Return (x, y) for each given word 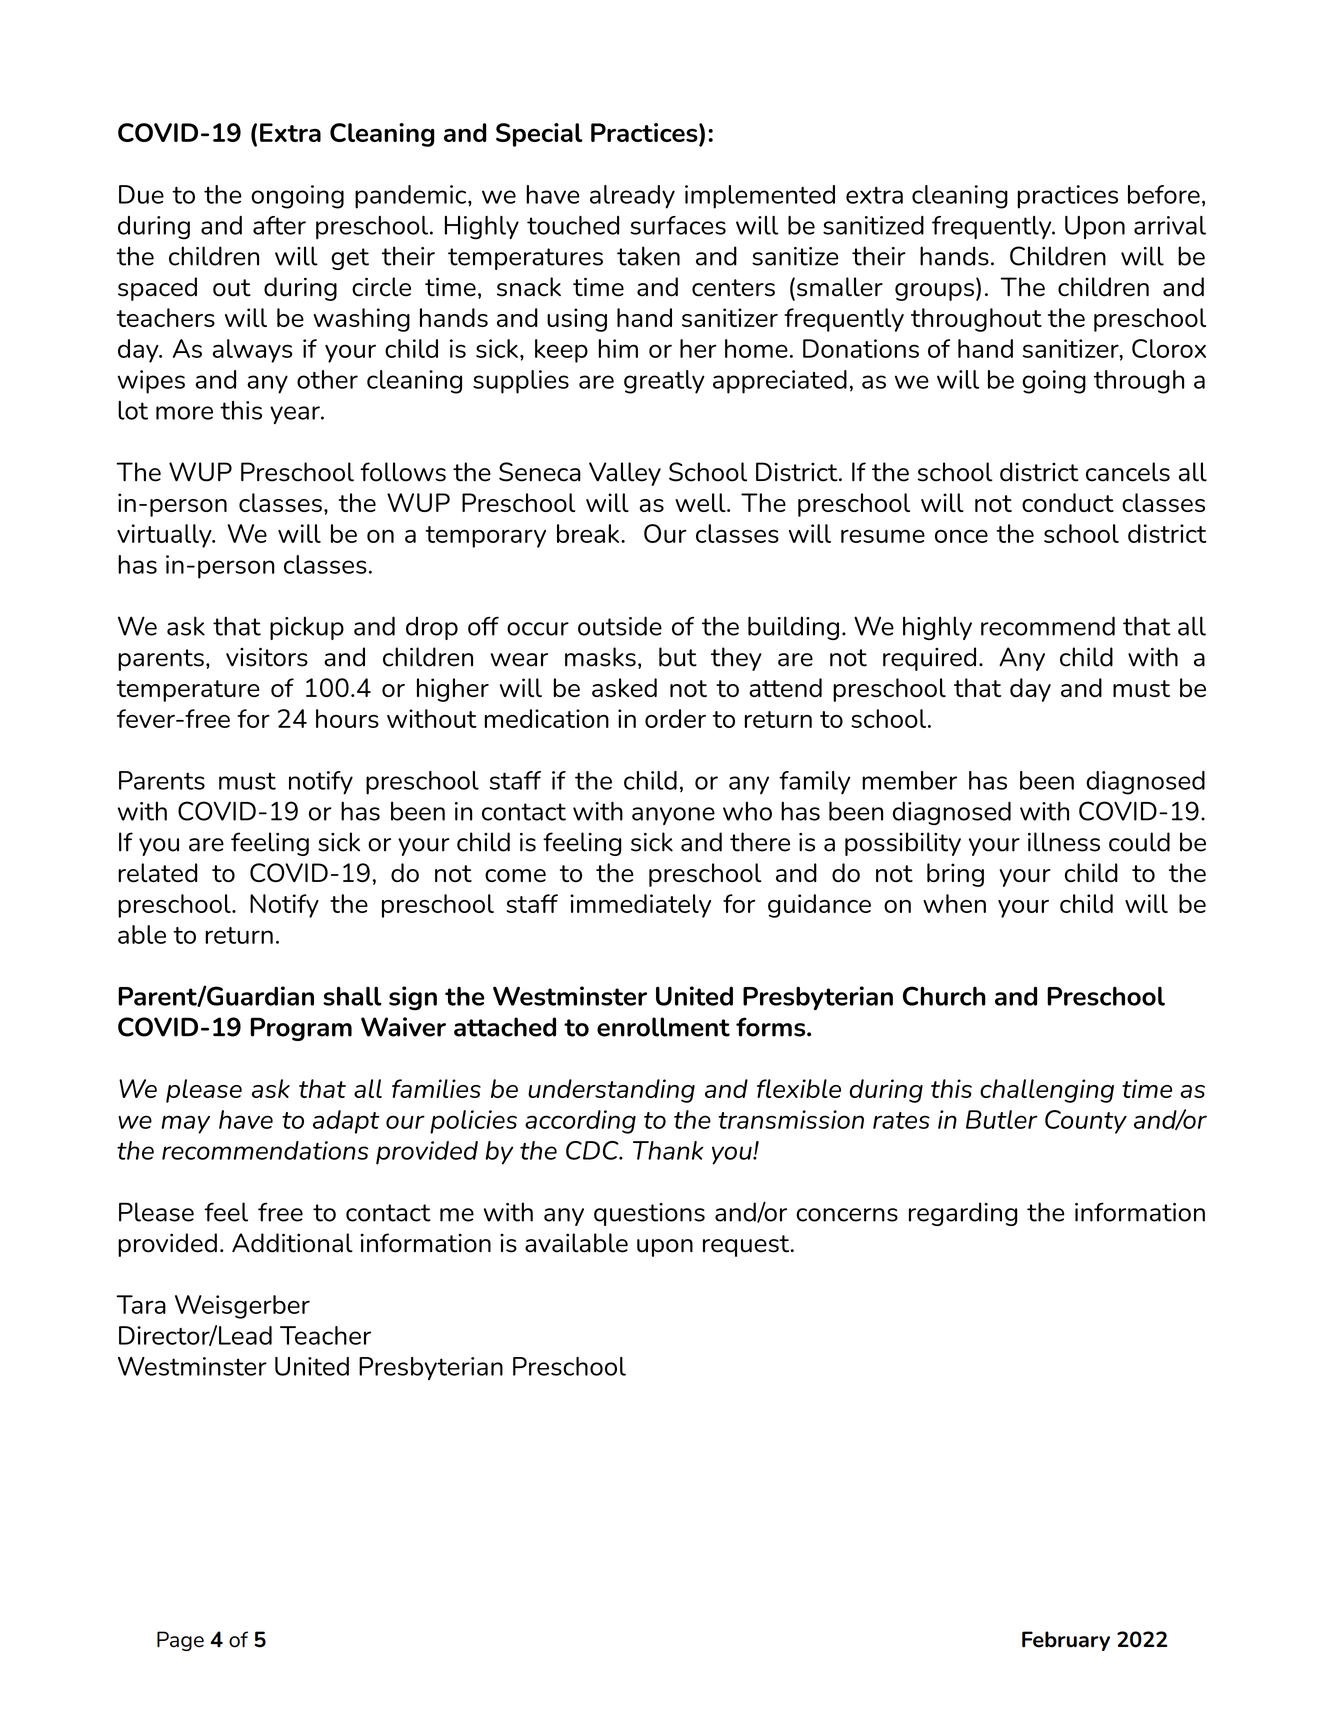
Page (180, 1641)
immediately (640, 906)
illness (1064, 842)
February (1066, 1641)
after (279, 225)
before (1164, 194)
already (632, 197)
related (158, 872)
